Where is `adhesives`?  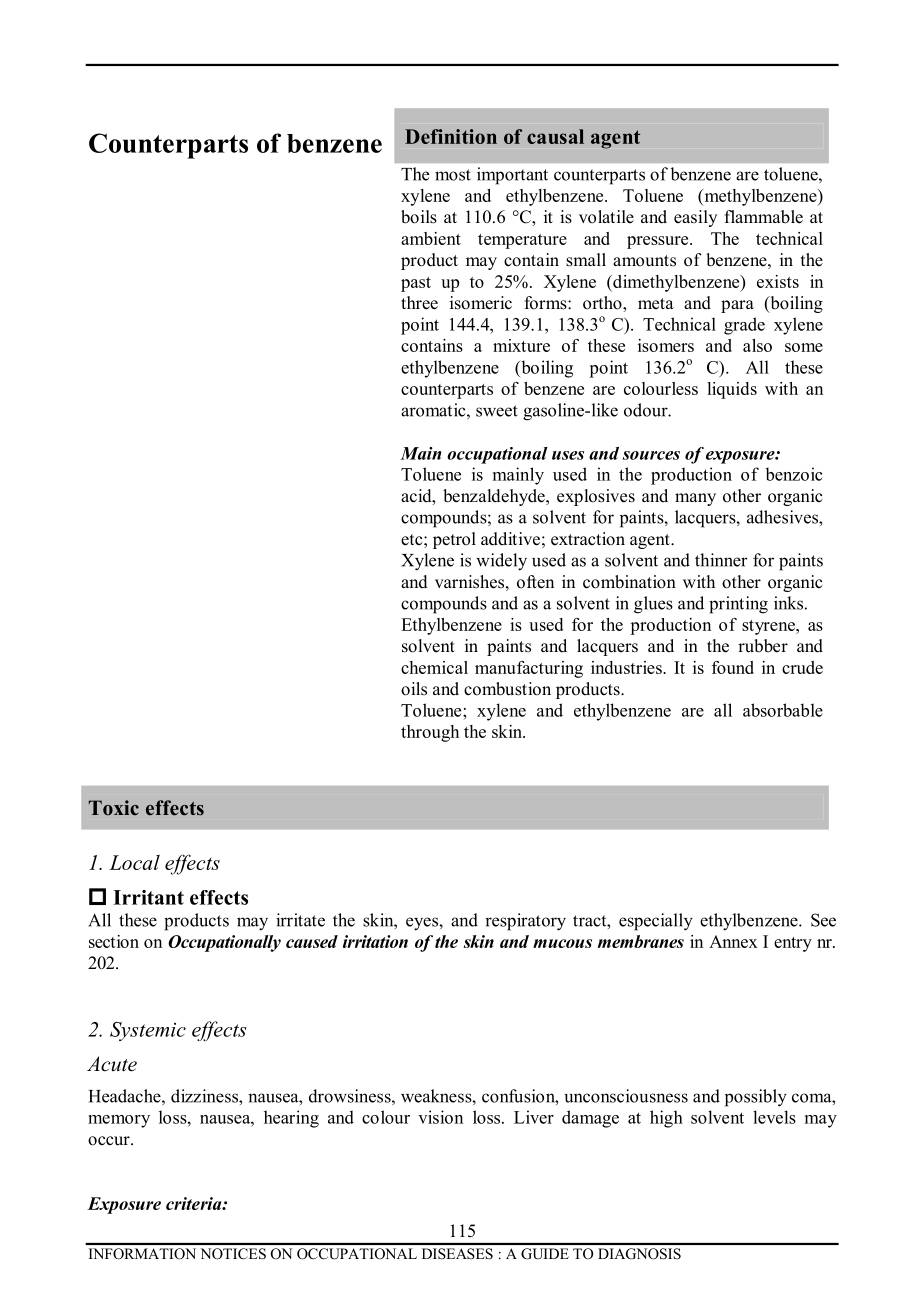 adhesives is located at coordinates (783, 517).
